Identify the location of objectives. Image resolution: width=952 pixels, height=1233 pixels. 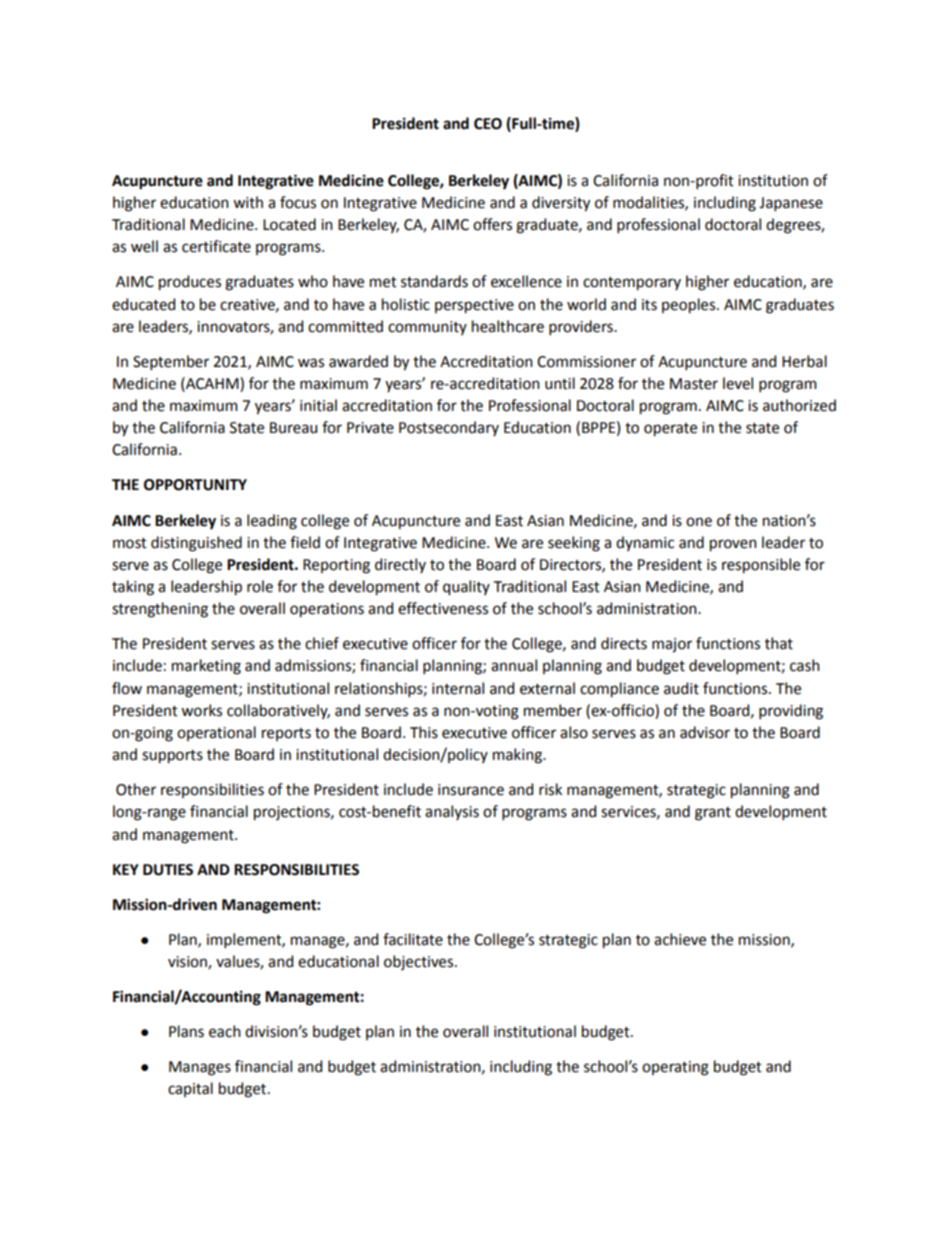
(420, 962).
